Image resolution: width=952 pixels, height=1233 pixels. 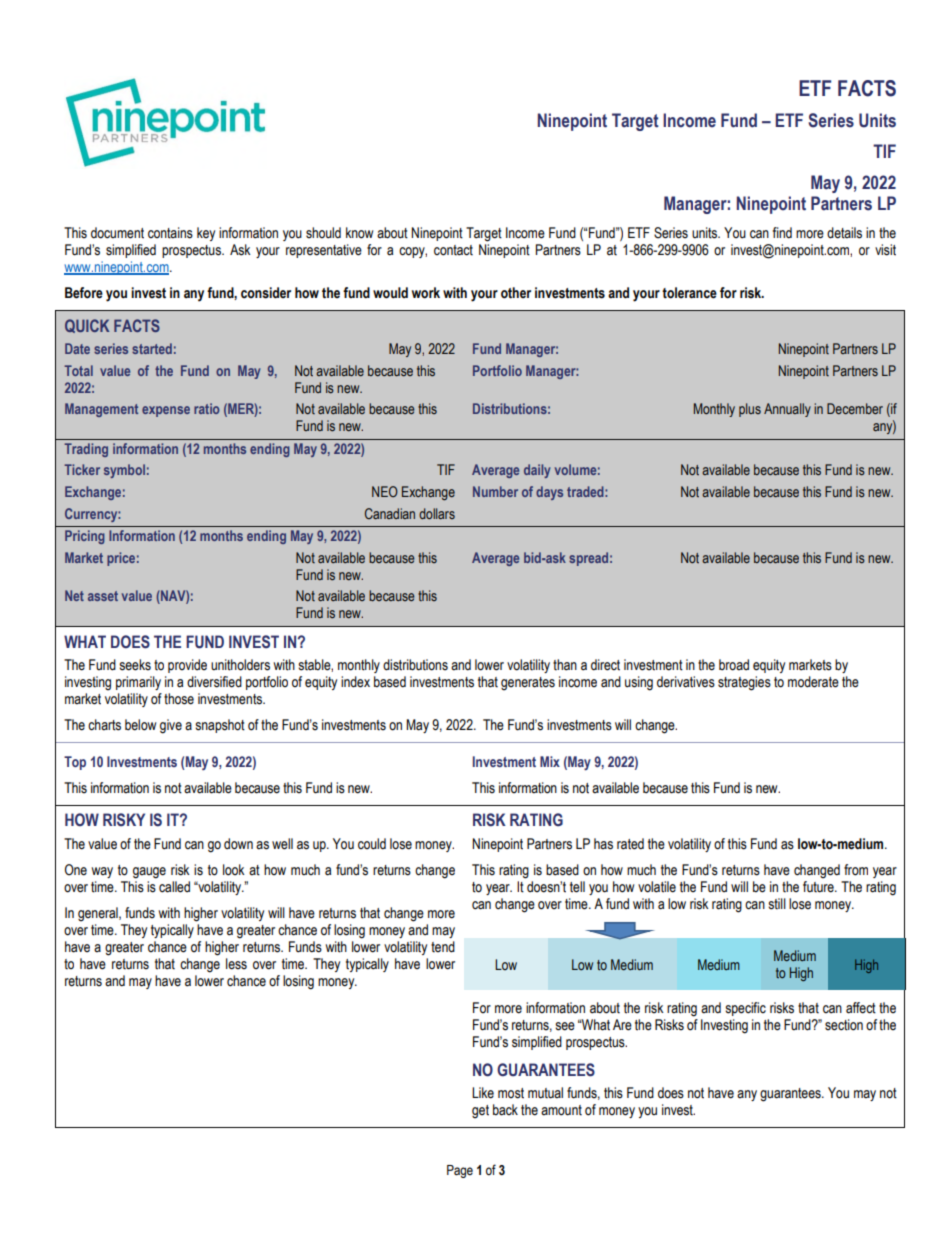 What do you see at coordinates (170, 233) in the document?
I see `contains` at bounding box center [170, 233].
